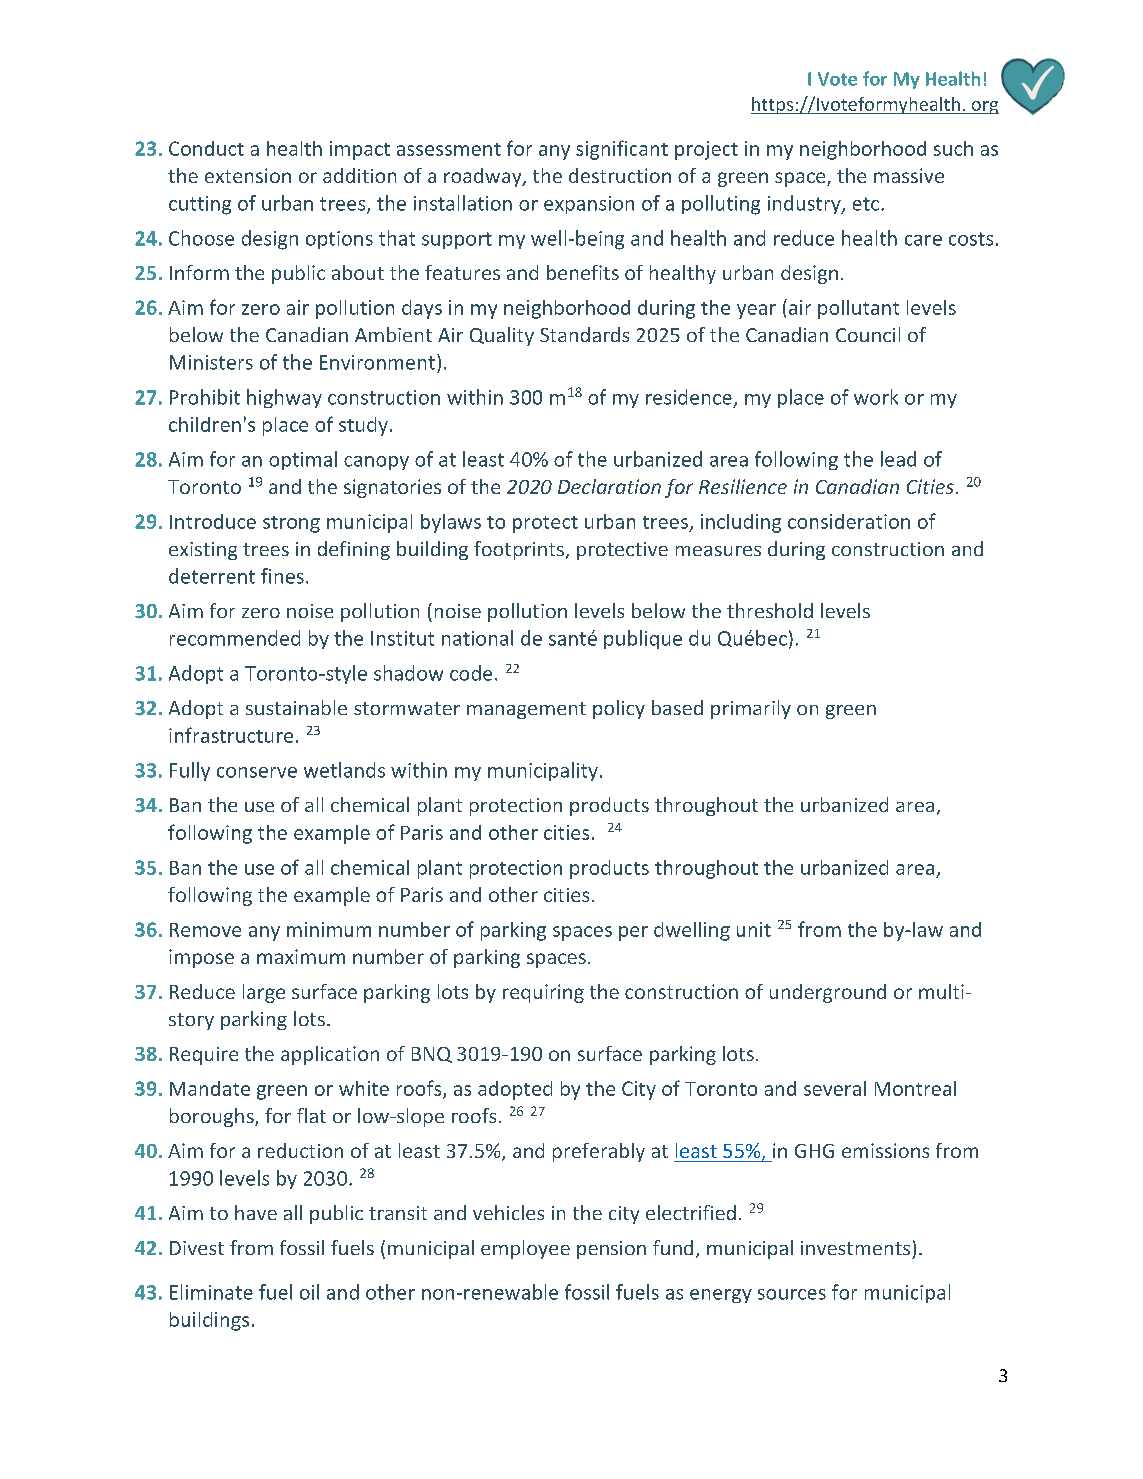 This screenshot has height=1479, width=1143. What do you see at coordinates (248, 175) in the screenshot?
I see `extension` at bounding box center [248, 175].
